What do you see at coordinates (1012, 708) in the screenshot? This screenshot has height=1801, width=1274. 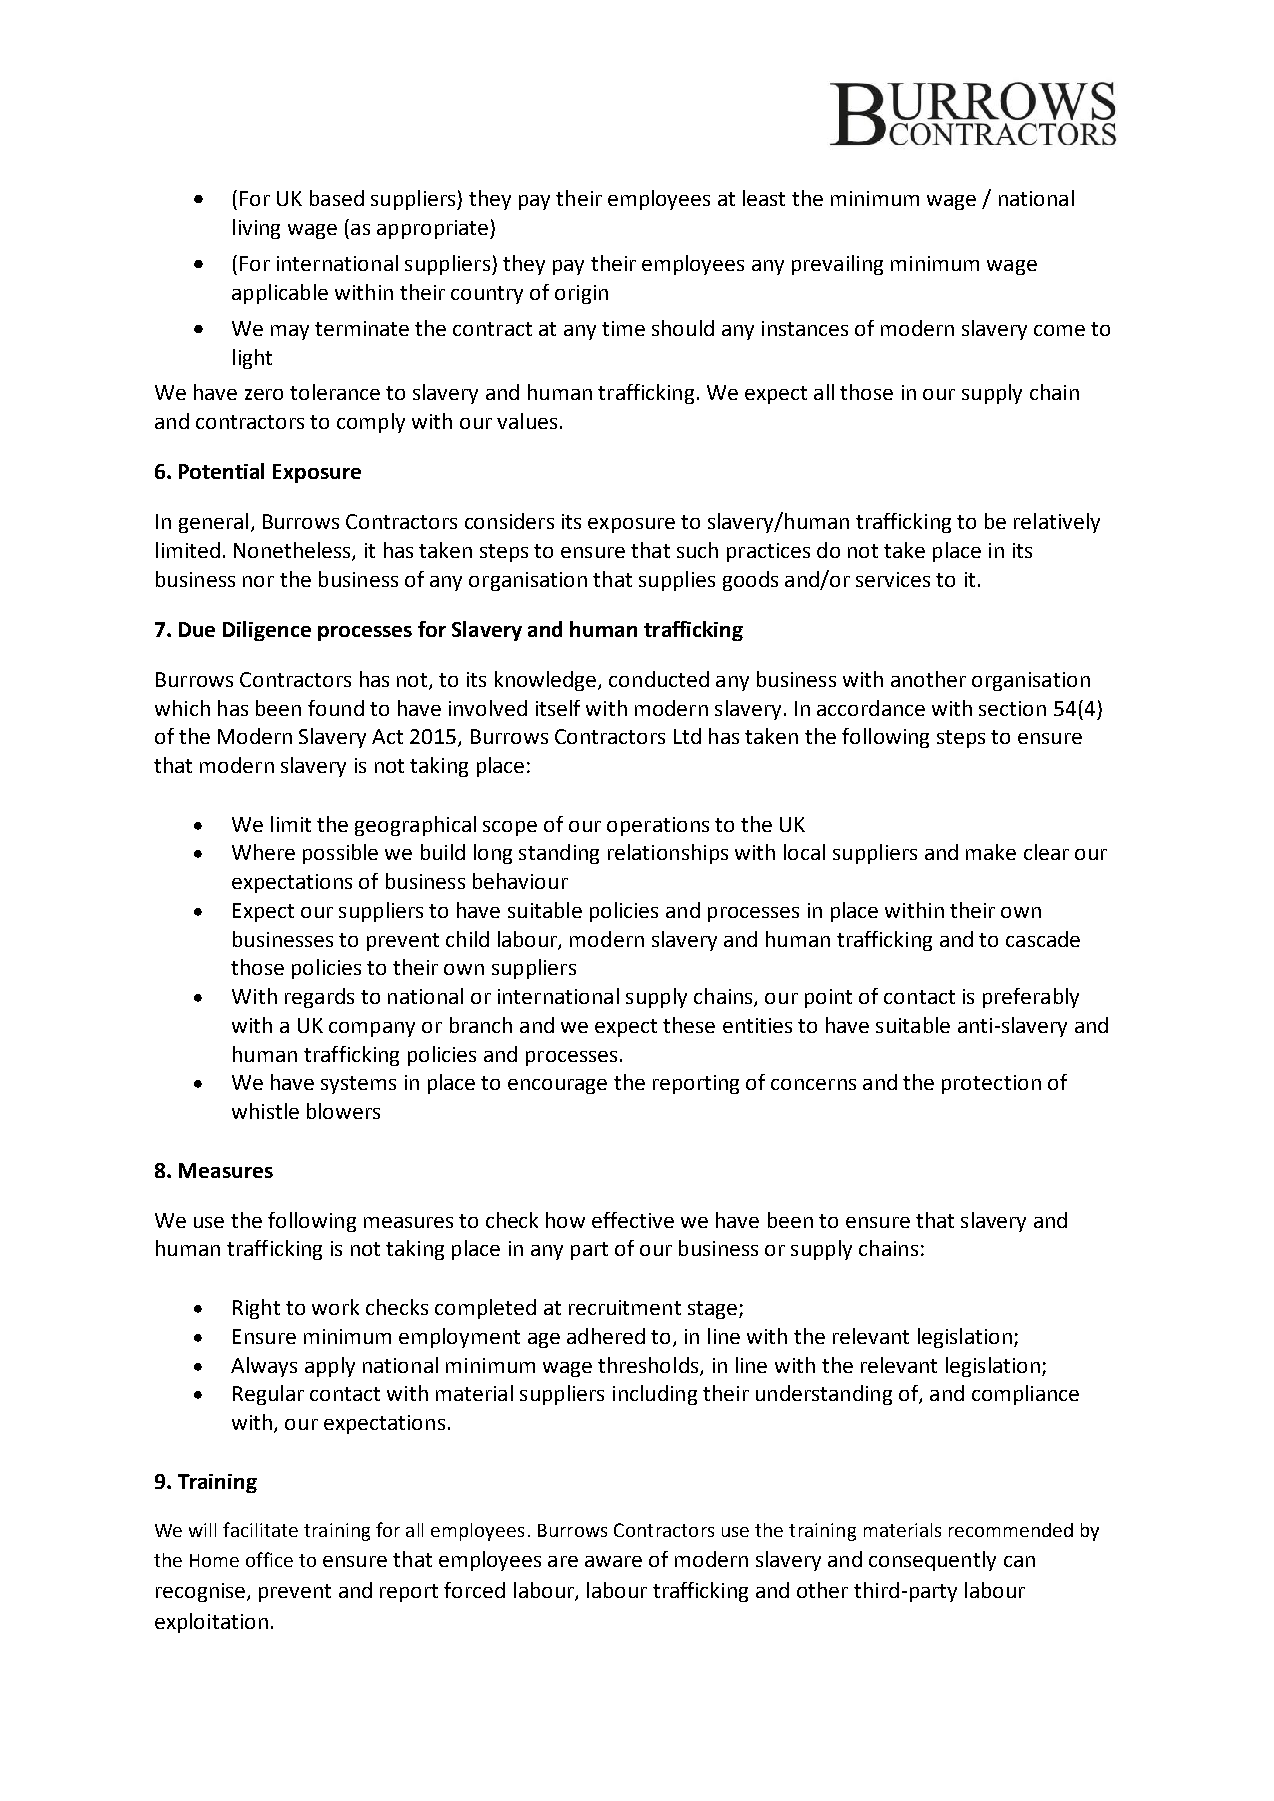 I see `section` at bounding box center [1012, 708].
